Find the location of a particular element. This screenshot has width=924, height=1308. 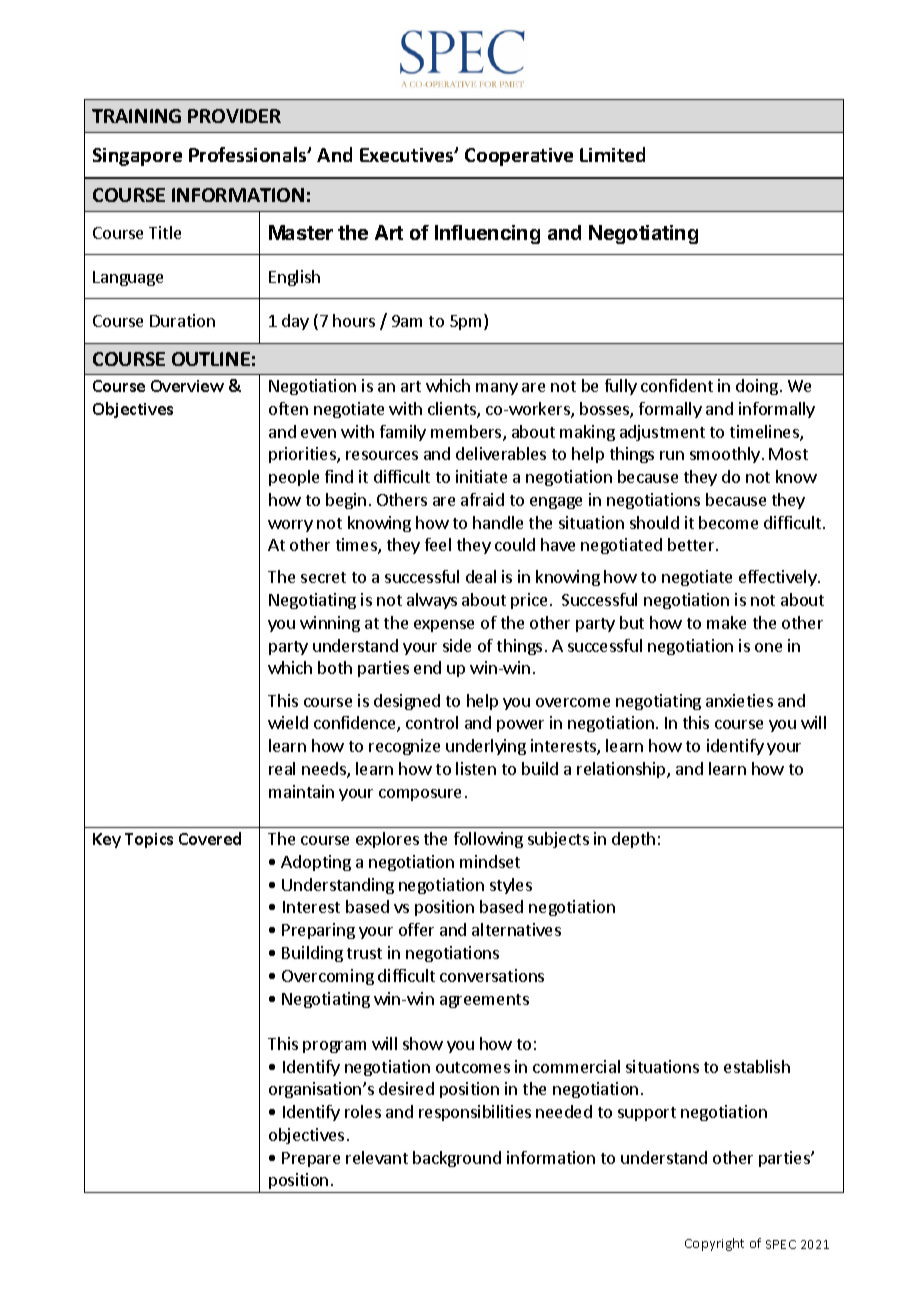

end is located at coordinates (427, 667).
